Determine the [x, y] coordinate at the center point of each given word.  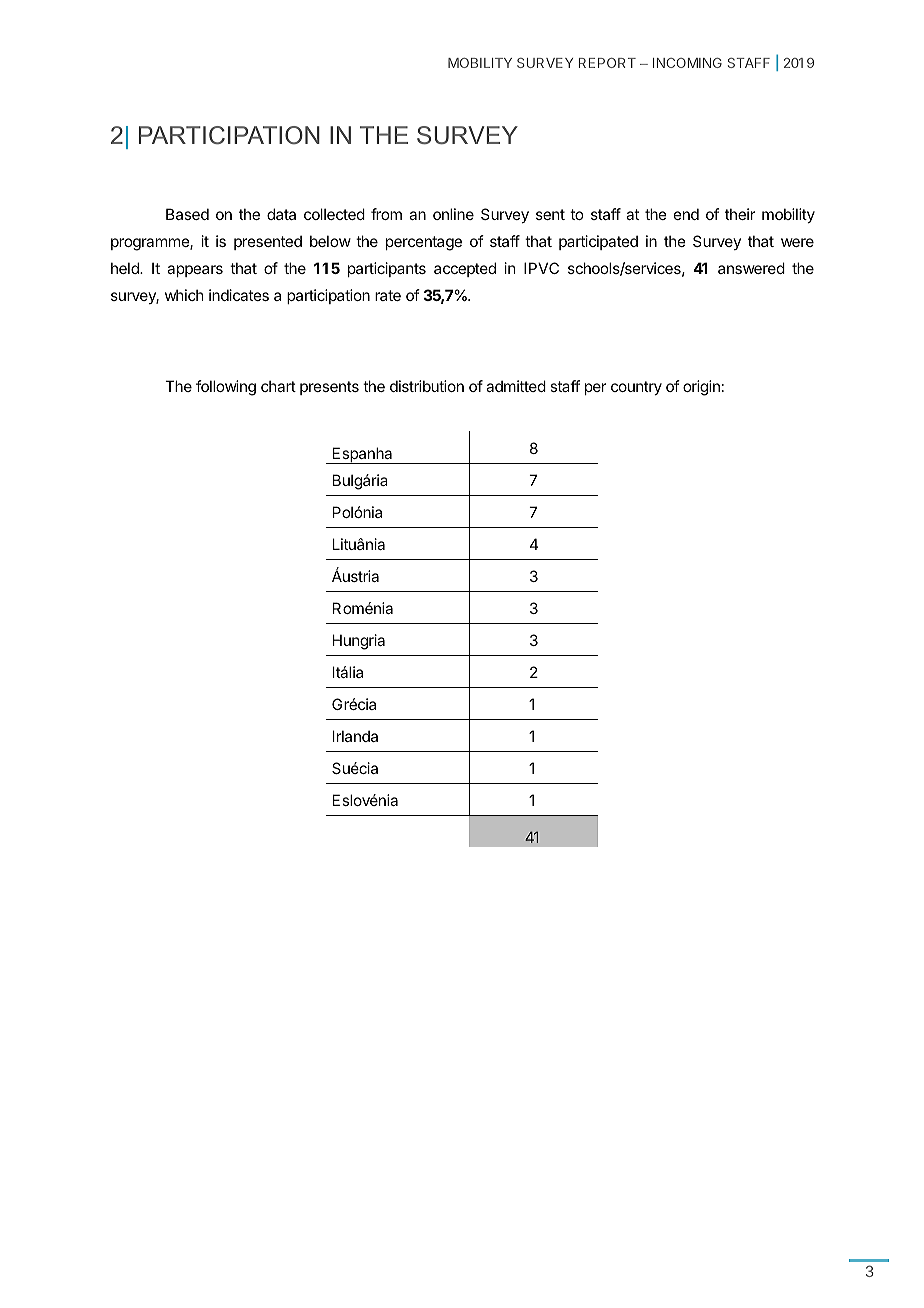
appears [195, 271]
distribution [427, 386]
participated [598, 242]
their [740, 214]
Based [187, 214]
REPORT [607, 63]
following [226, 388]
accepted [465, 269]
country [636, 388]
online [453, 214]
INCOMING [687, 63]
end [686, 214]
